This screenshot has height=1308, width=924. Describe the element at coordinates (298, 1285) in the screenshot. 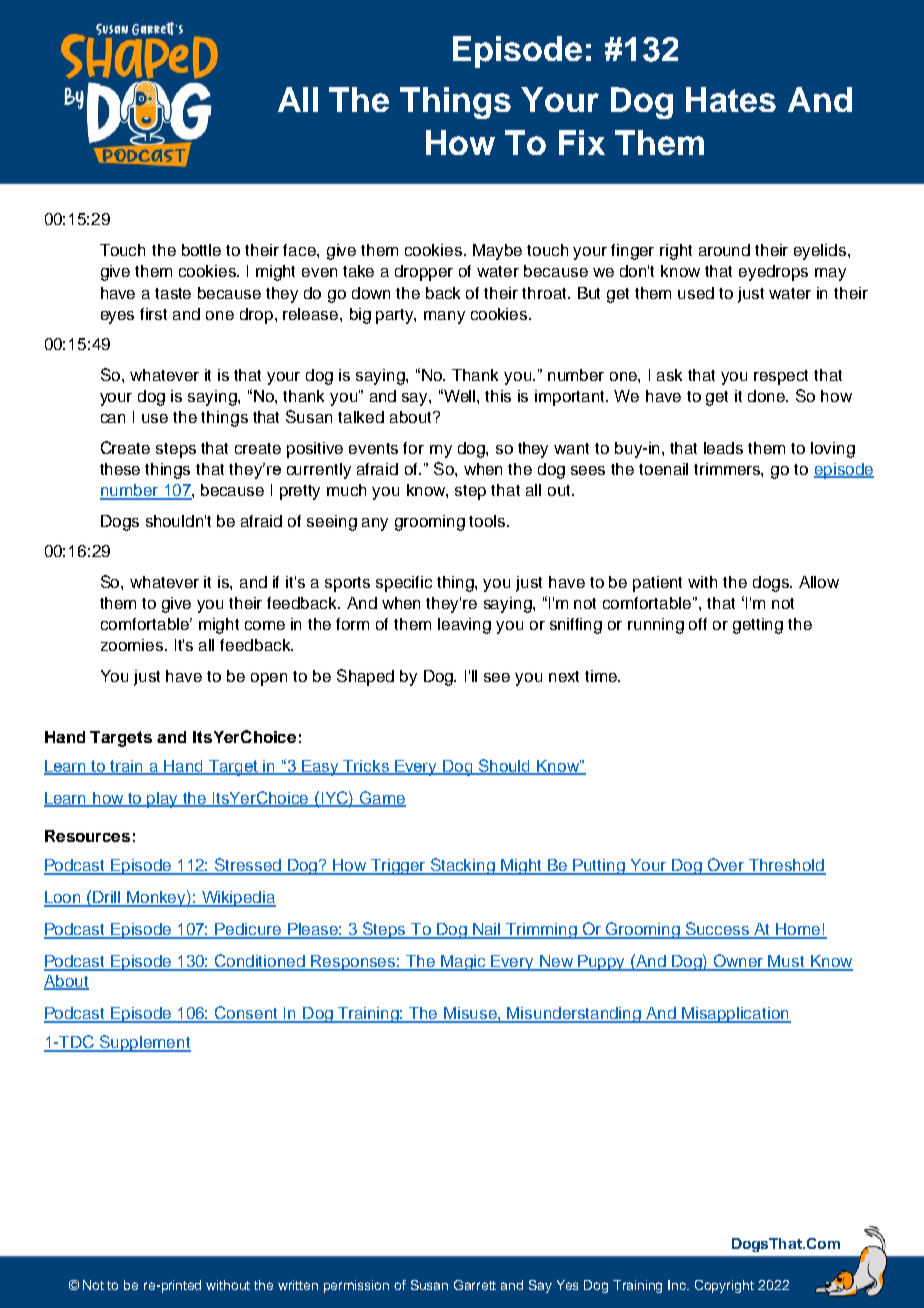

I see `written` at that location.
